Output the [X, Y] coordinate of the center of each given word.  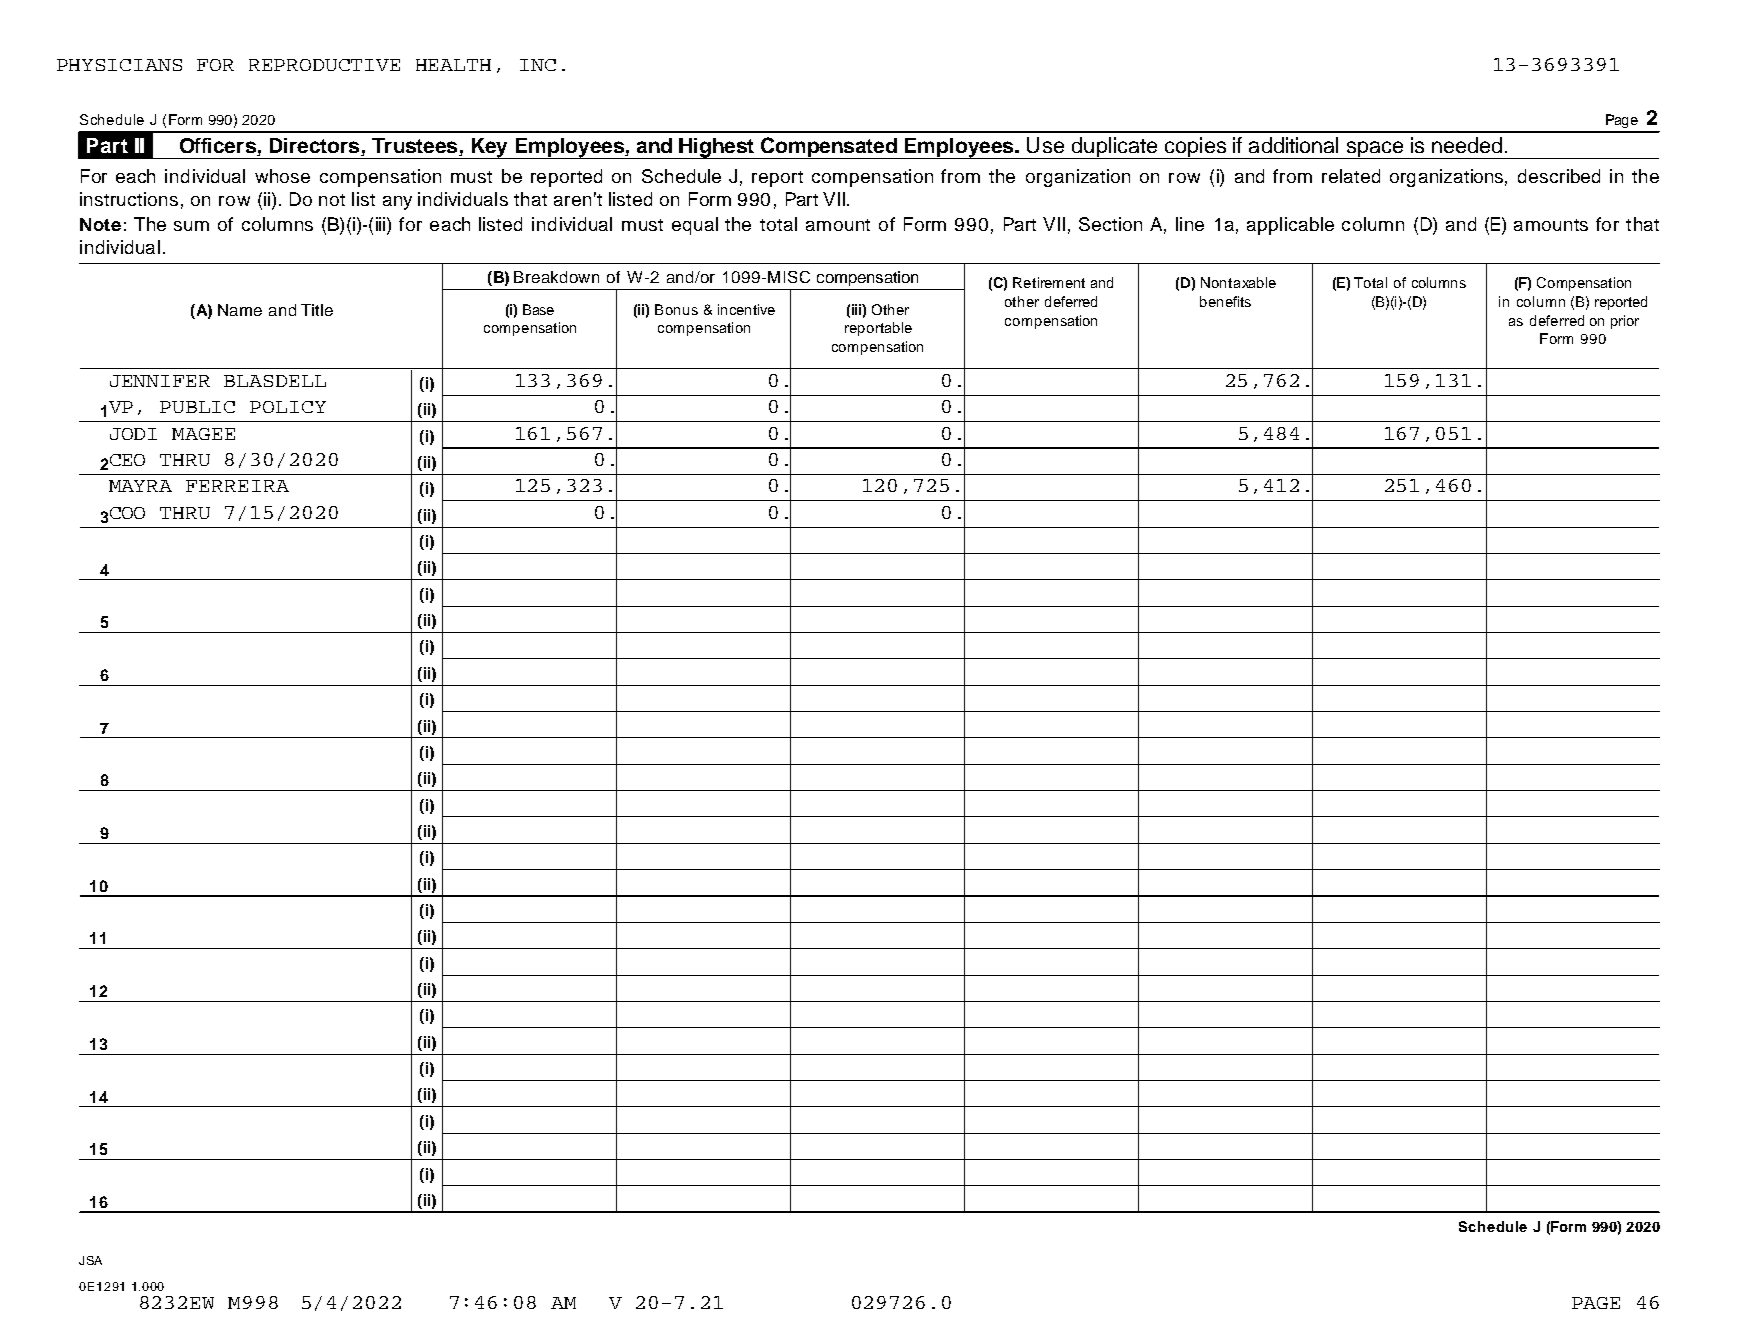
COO [127, 513]
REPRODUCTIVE [324, 65]
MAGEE [203, 434]
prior [1625, 322]
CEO [127, 460]
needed [1467, 145]
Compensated [828, 148]
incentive [746, 309]
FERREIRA [237, 486]
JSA [90, 1260]
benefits [1225, 301]
